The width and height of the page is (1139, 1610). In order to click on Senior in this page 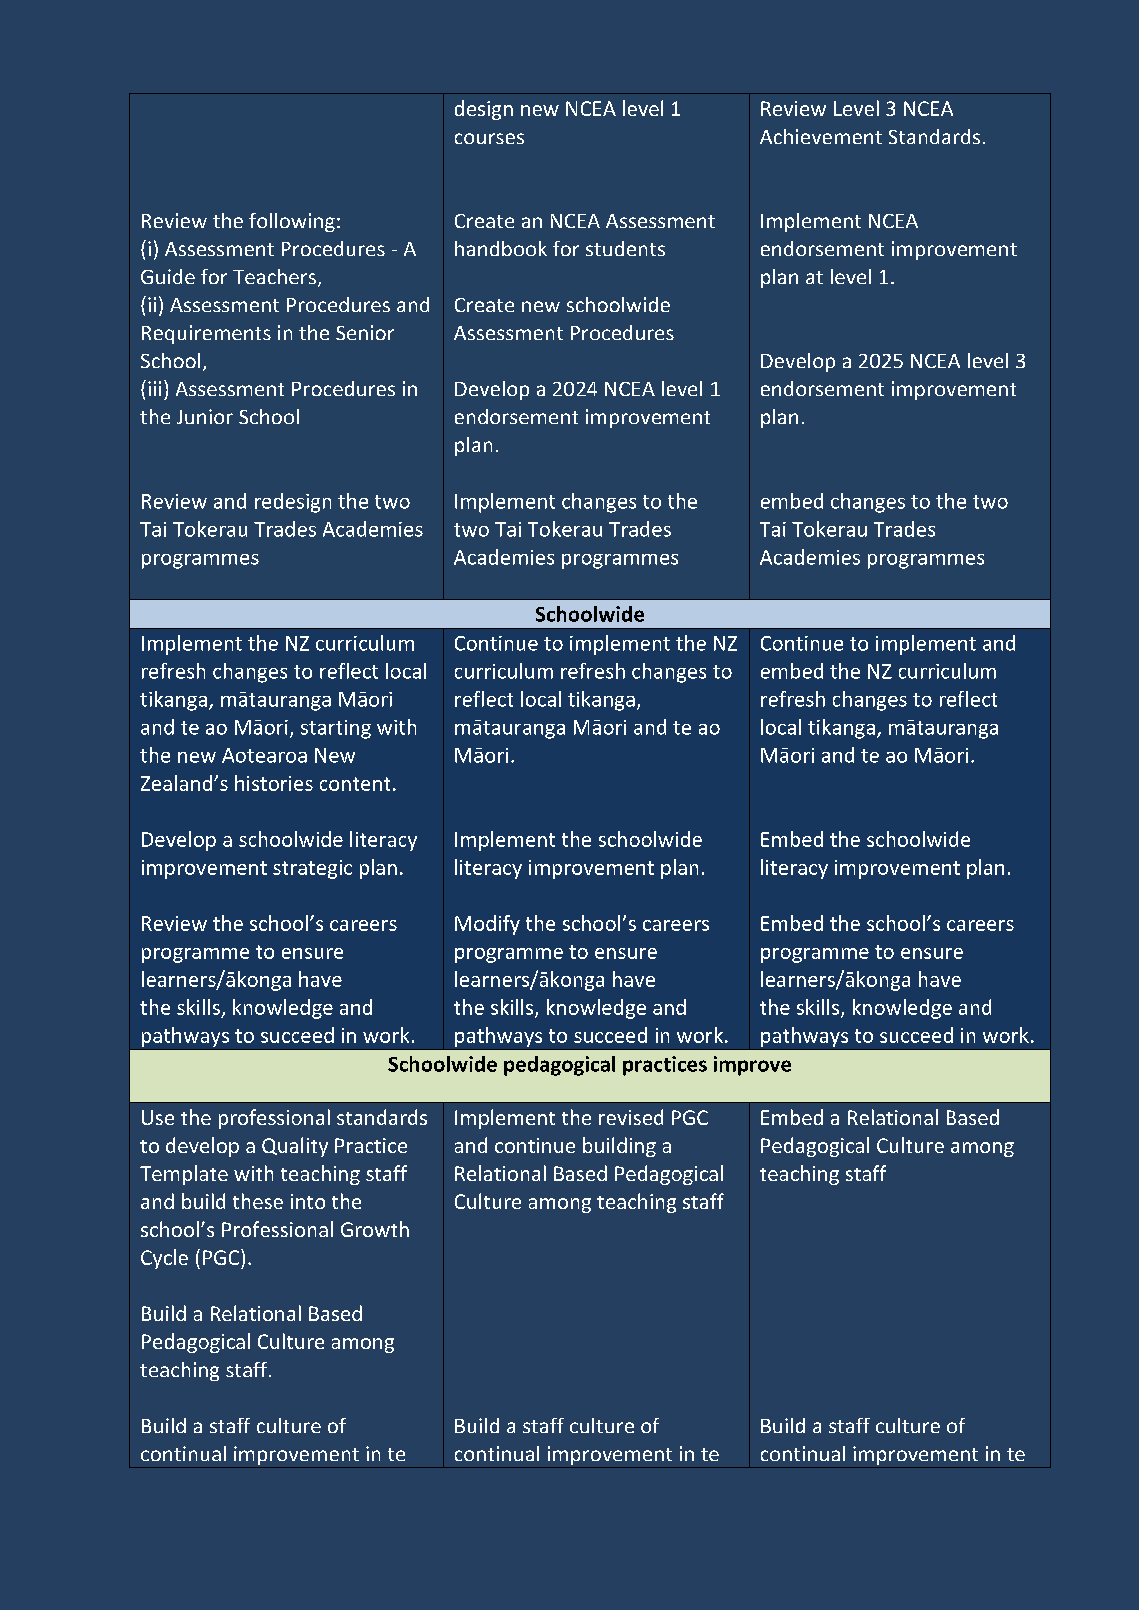, I will do `click(365, 332)`.
